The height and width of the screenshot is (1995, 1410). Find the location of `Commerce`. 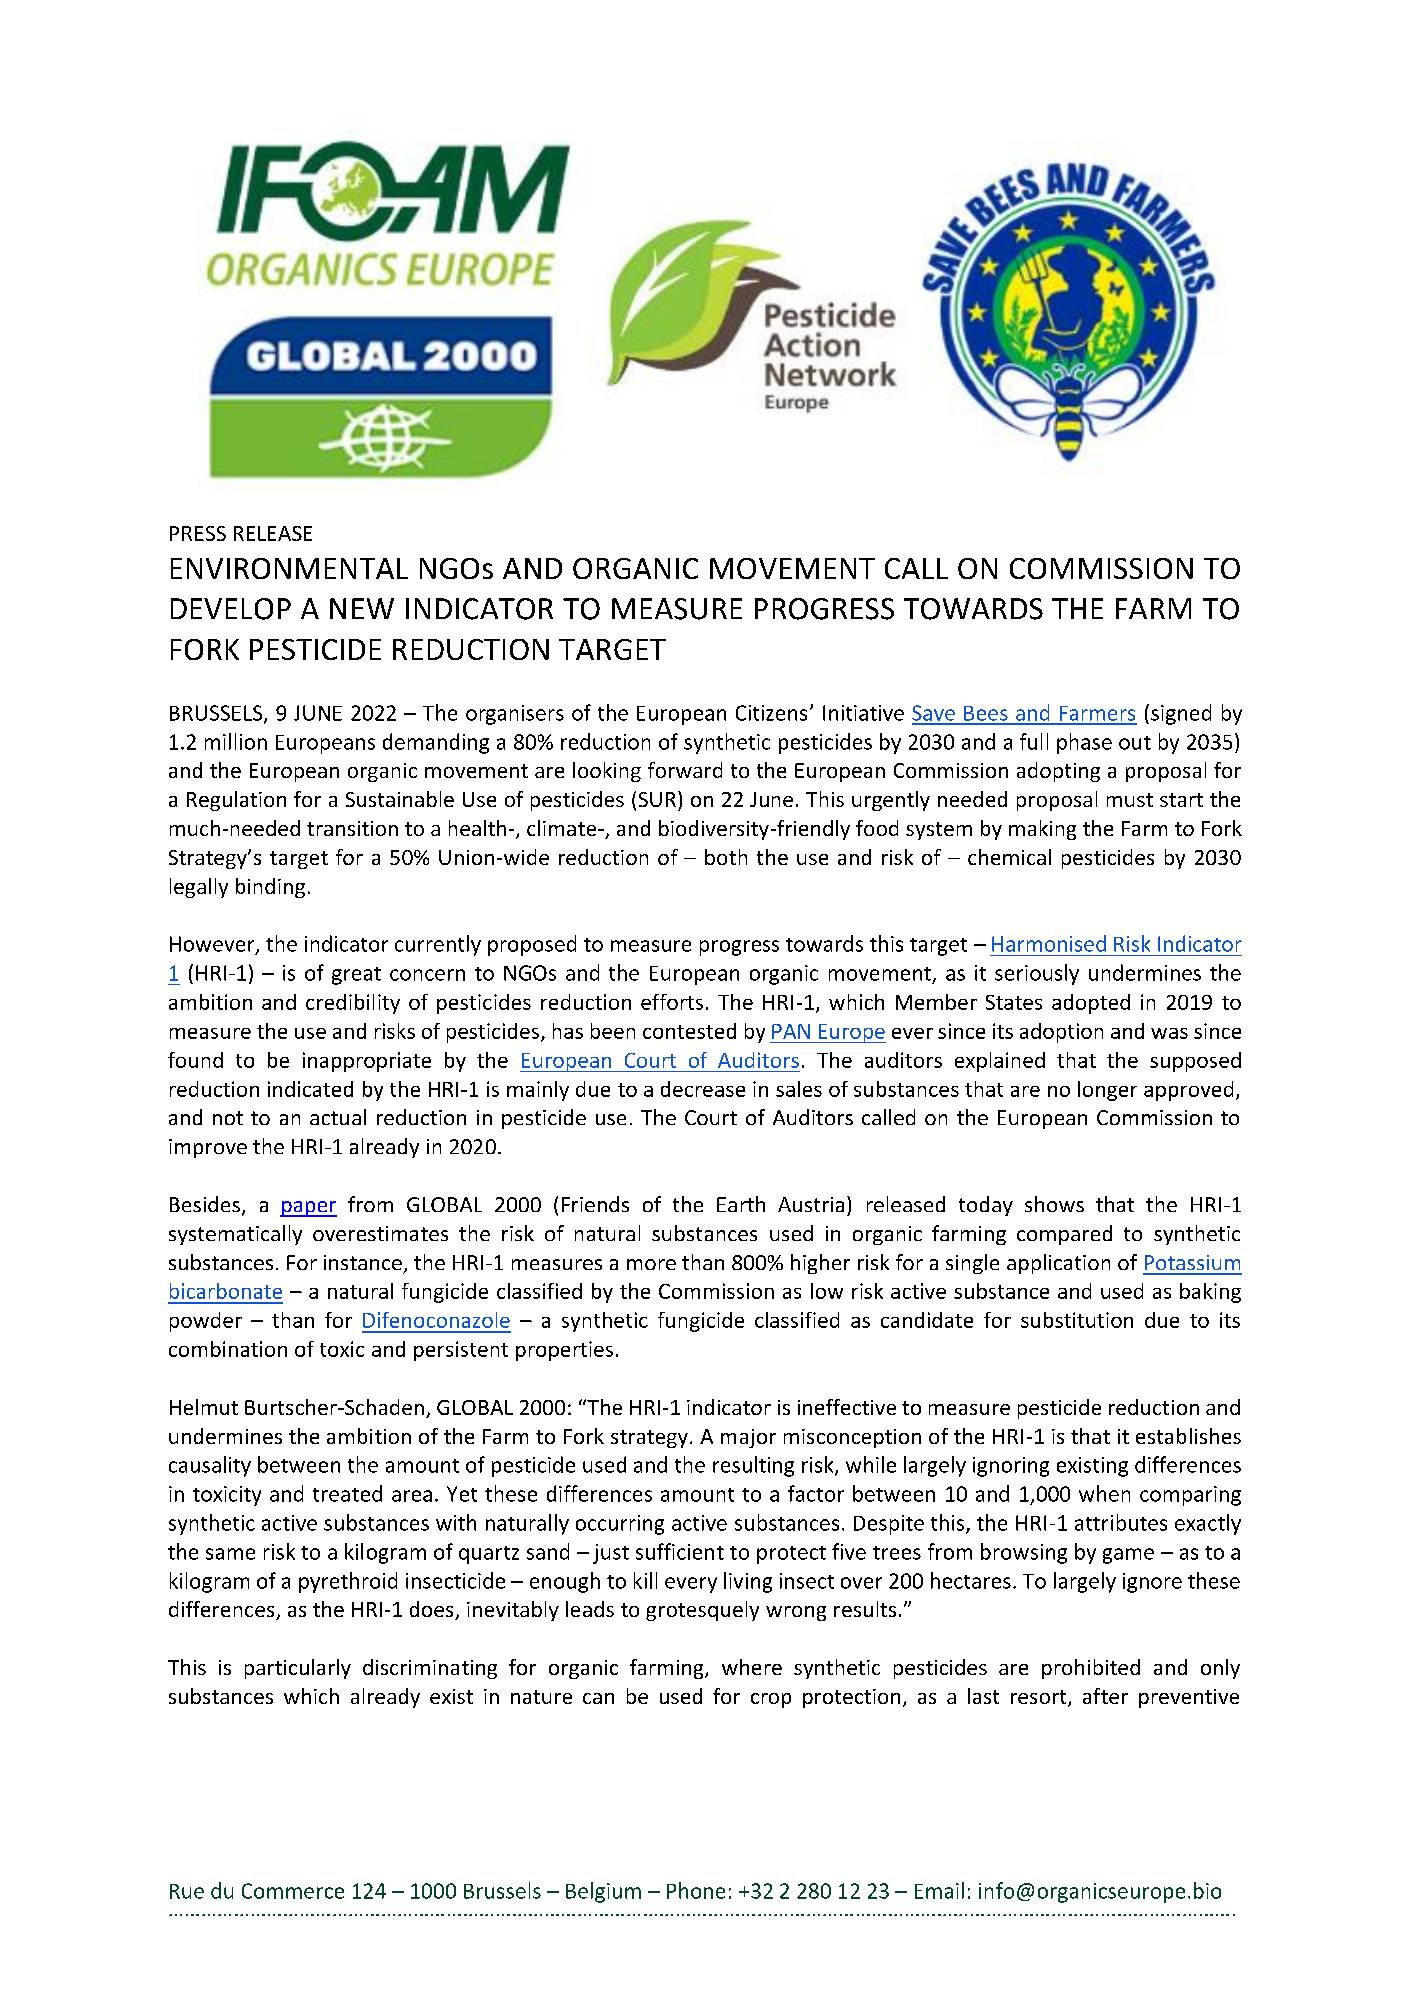

Commerce is located at coordinates (293, 1891).
